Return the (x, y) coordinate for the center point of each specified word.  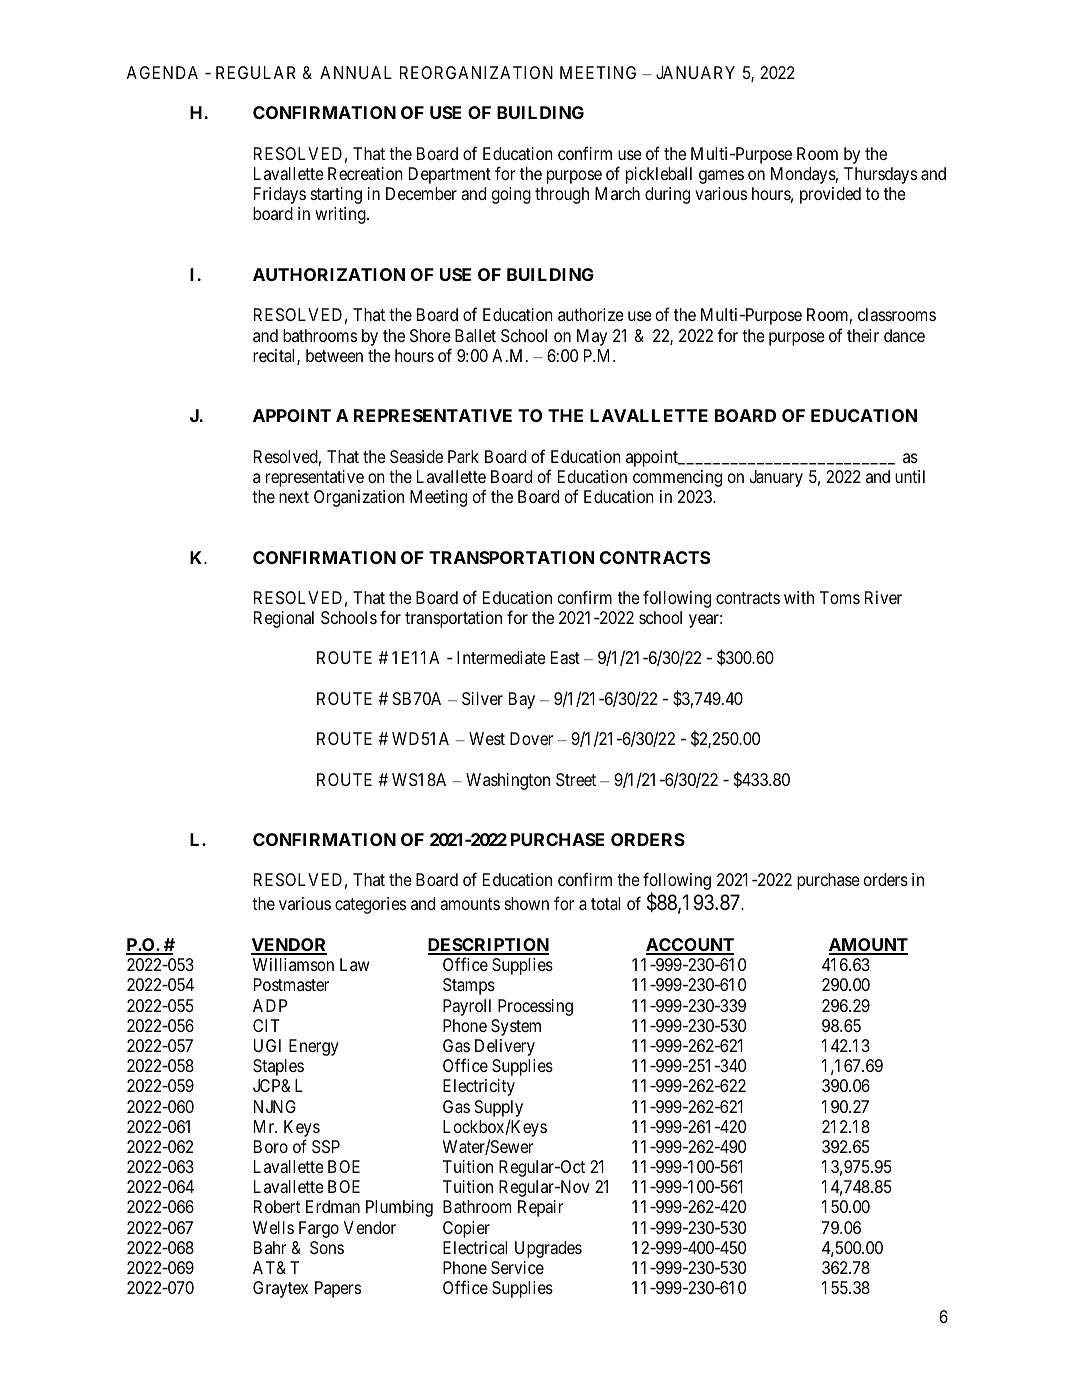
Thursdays (880, 175)
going (511, 195)
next (294, 497)
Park (463, 456)
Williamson (293, 964)
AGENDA (162, 72)
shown (527, 903)
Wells (273, 1227)
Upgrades (548, 1249)
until (910, 476)
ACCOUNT (690, 946)
